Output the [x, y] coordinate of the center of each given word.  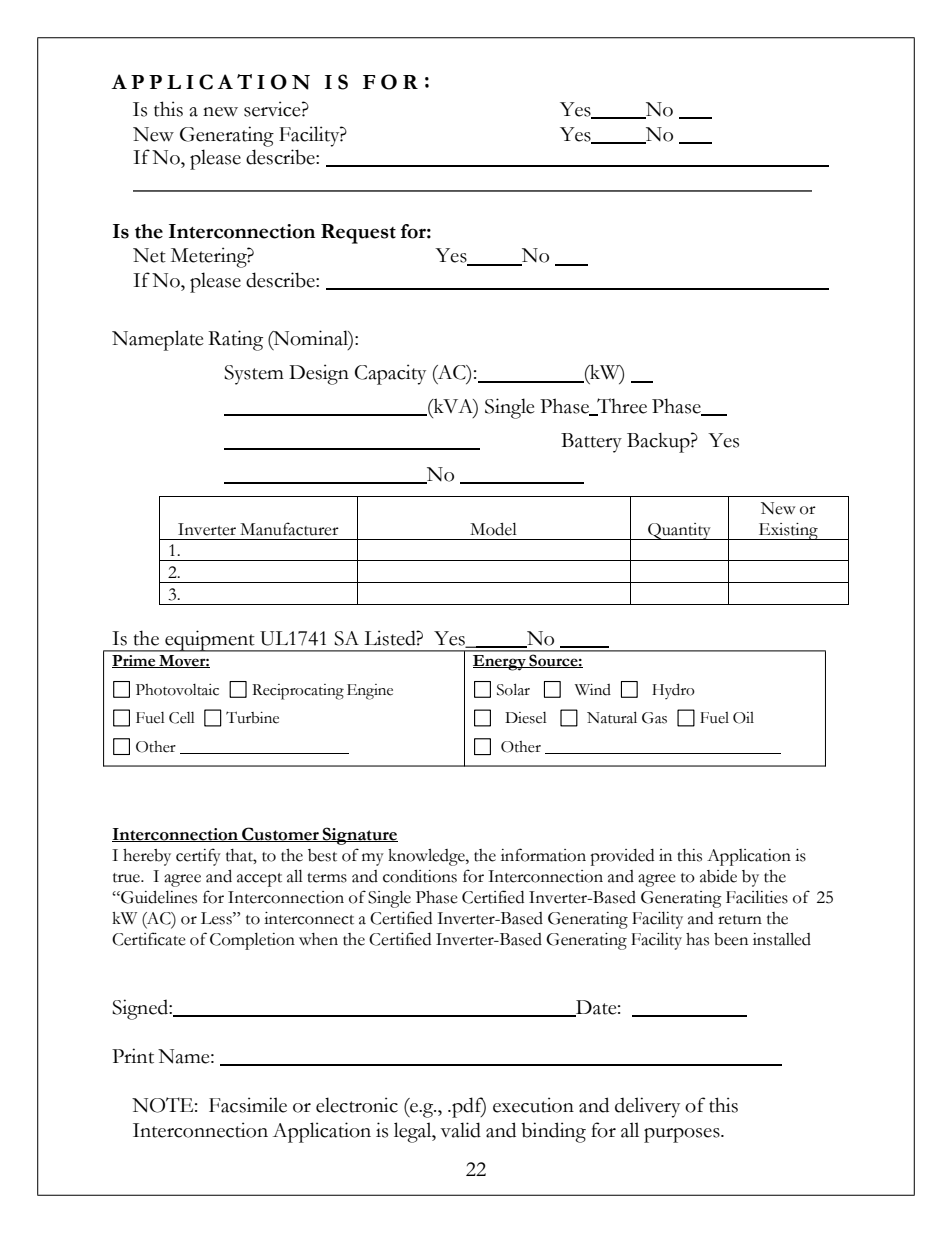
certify [198, 857]
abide [718, 876]
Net [149, 255]
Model [493, 529]
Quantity [679, 531]
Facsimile [248, 1105]
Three [621, 407]
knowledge [427, 857]
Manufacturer [289, 529]
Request [358, 234]
